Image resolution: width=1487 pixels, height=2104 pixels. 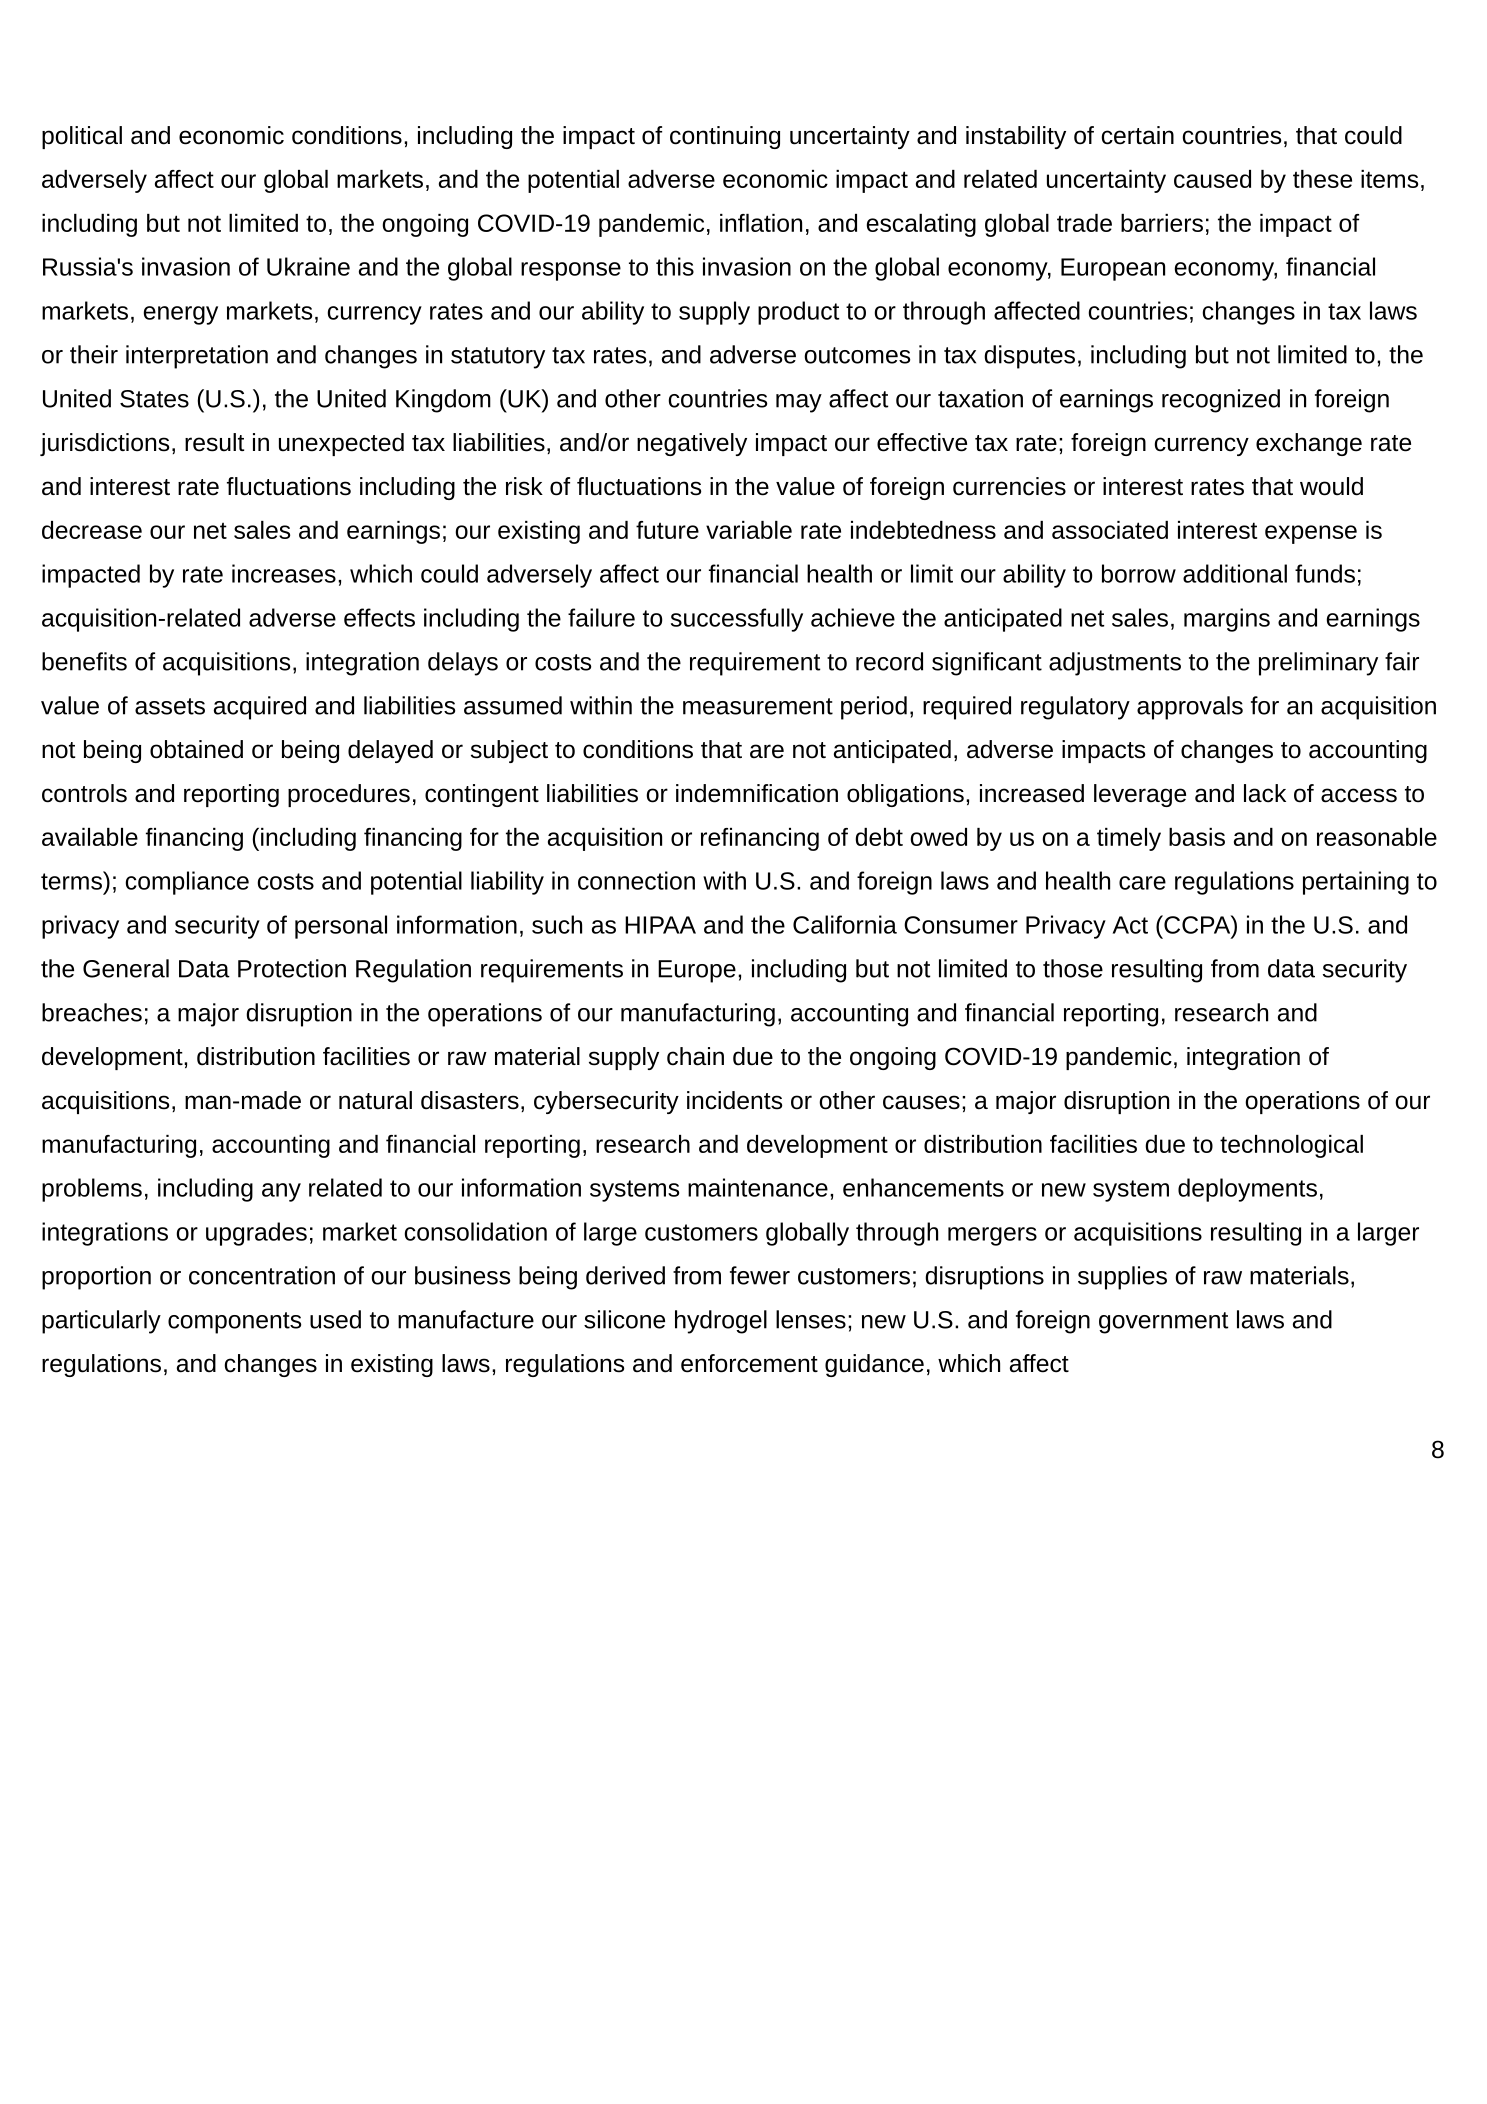 What do you see at coordinates (1322, 179) in the screenshot?
I see `these` at bounding box center [1322, 179].
